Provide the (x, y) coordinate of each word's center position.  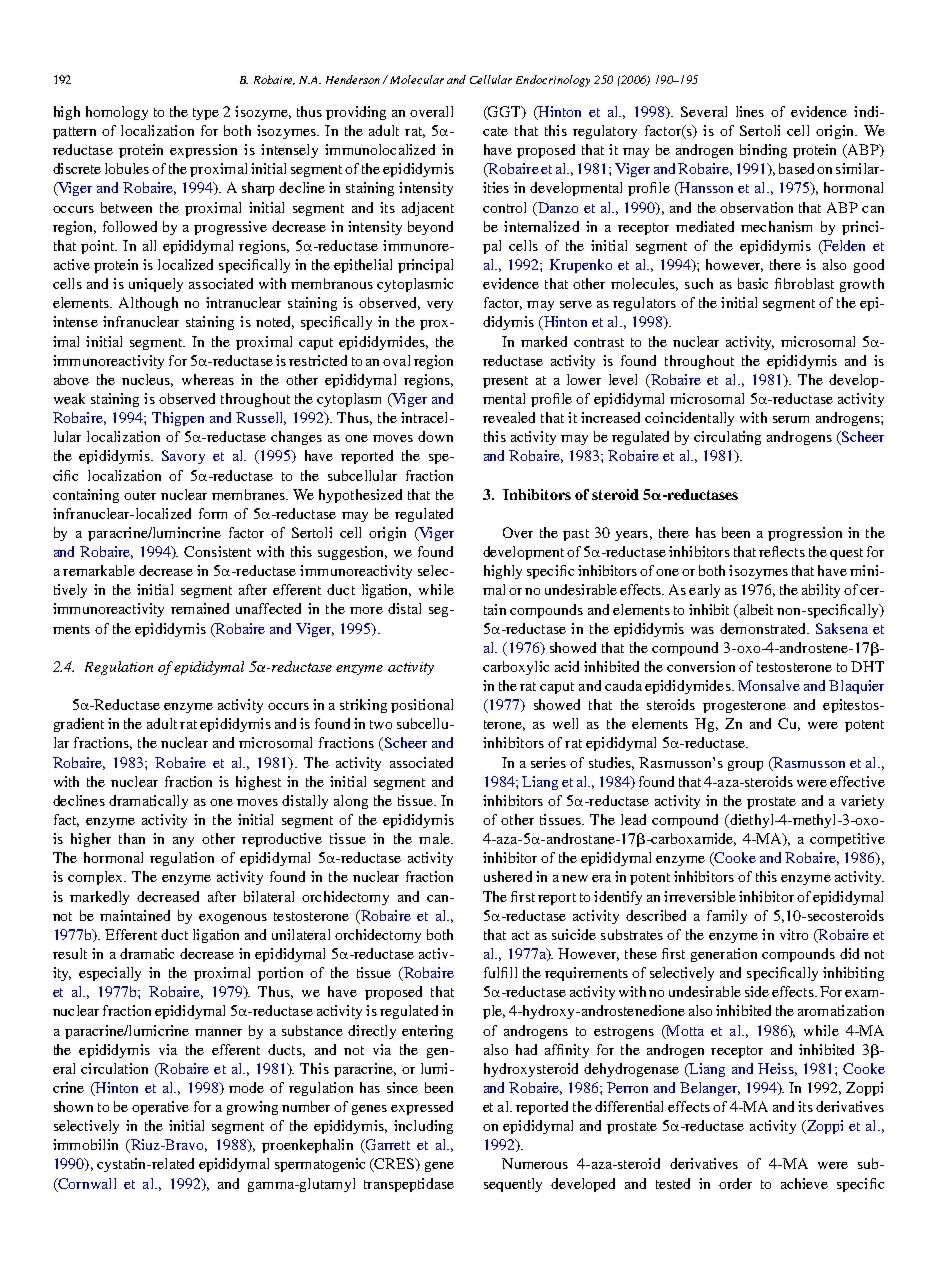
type (206, 114)
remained (200, 608)
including (423, 1127)
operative (160, 1108)
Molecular (417, 79)
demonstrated (764, 628)
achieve (804, 1183)
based (796, 168)
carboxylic (516, 668)
